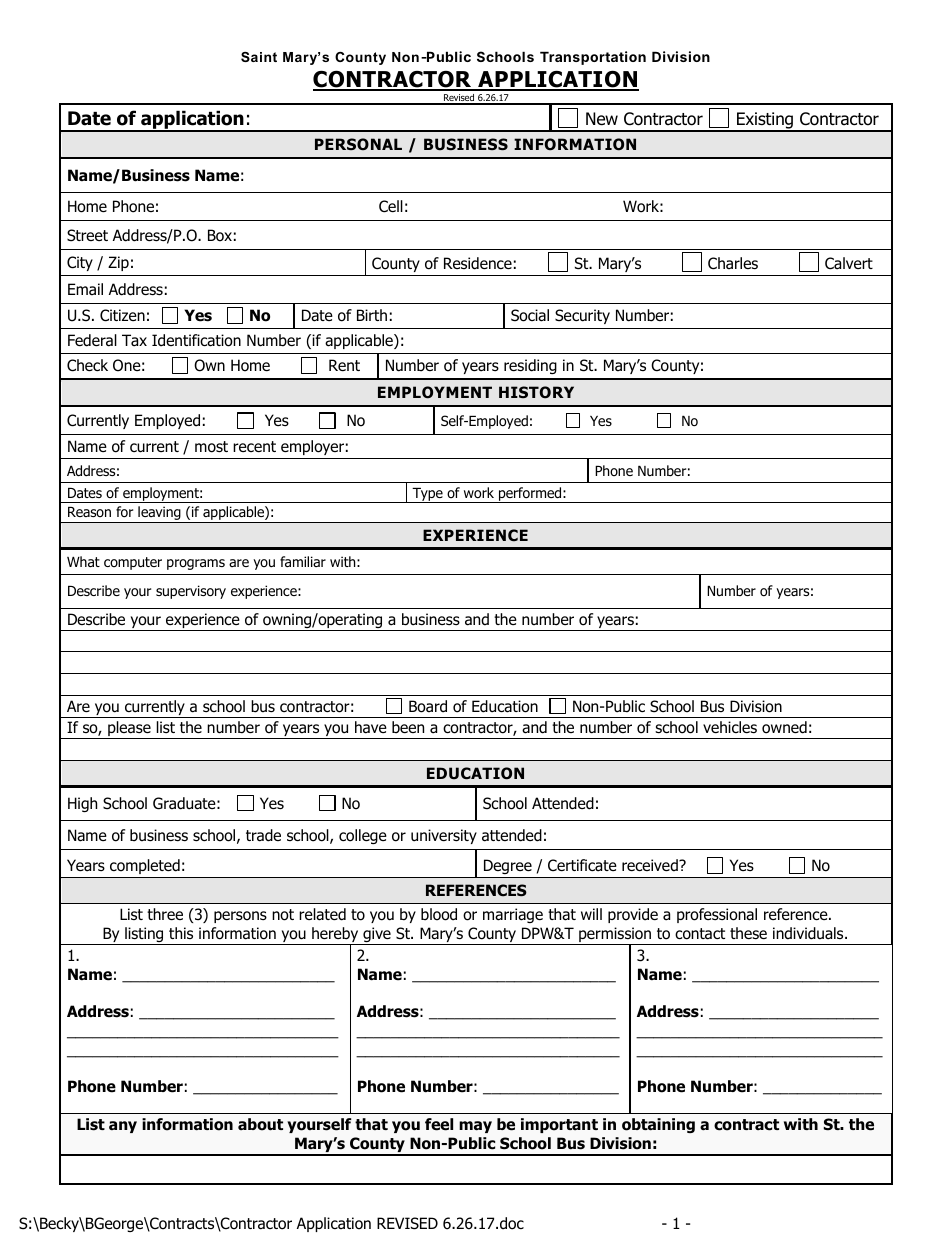 The image size is (952, 1233). What do you see at coordinates (211, 447) in the image?
I see `most` at bounding box center [211, 447].
